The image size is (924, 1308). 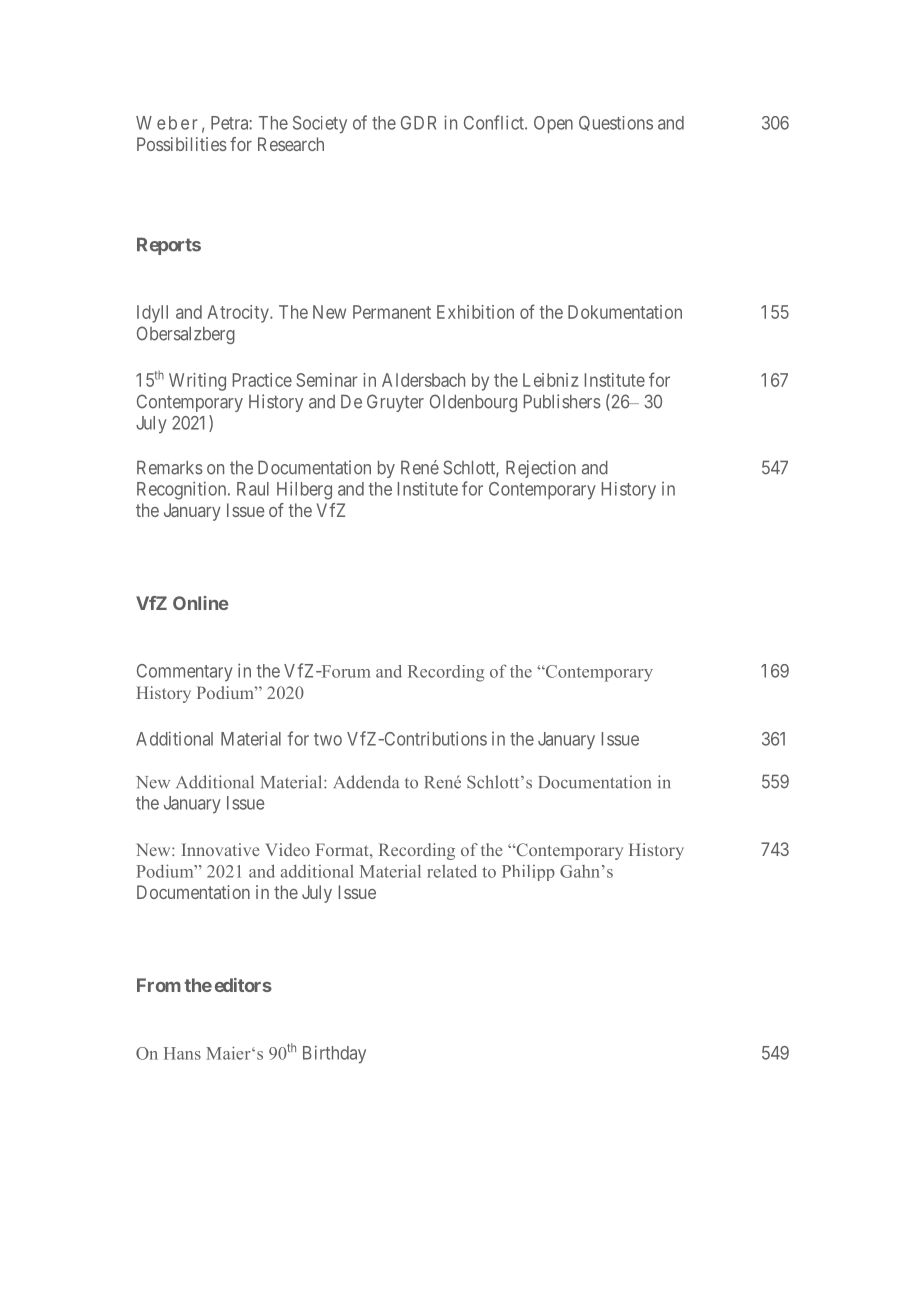 What do you see at coordinates (541, 469) in the page?
I see `Rejection` at bounding box center [541, 469].
